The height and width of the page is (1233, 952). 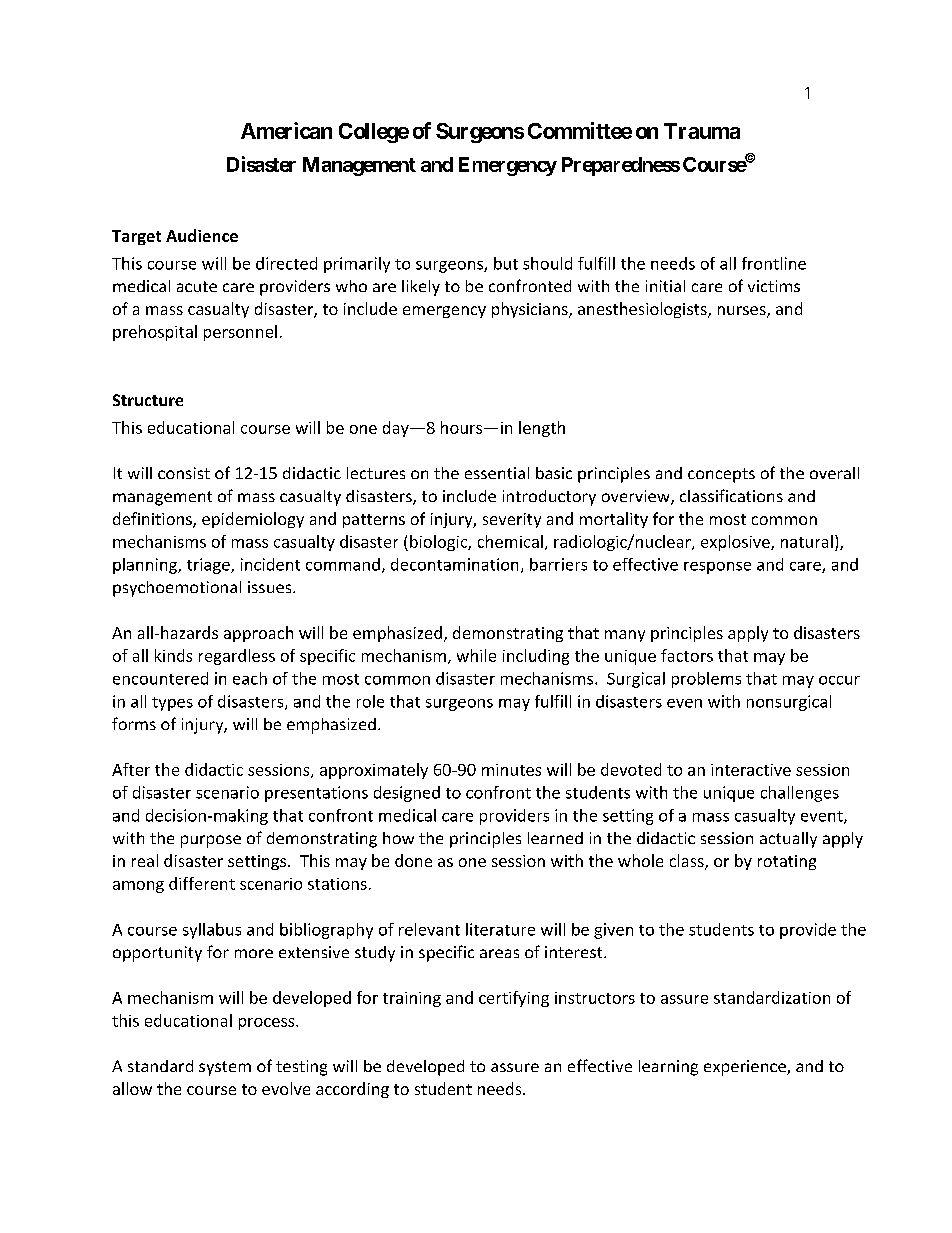 I want to click on system, so click(x=225, y=1068).
